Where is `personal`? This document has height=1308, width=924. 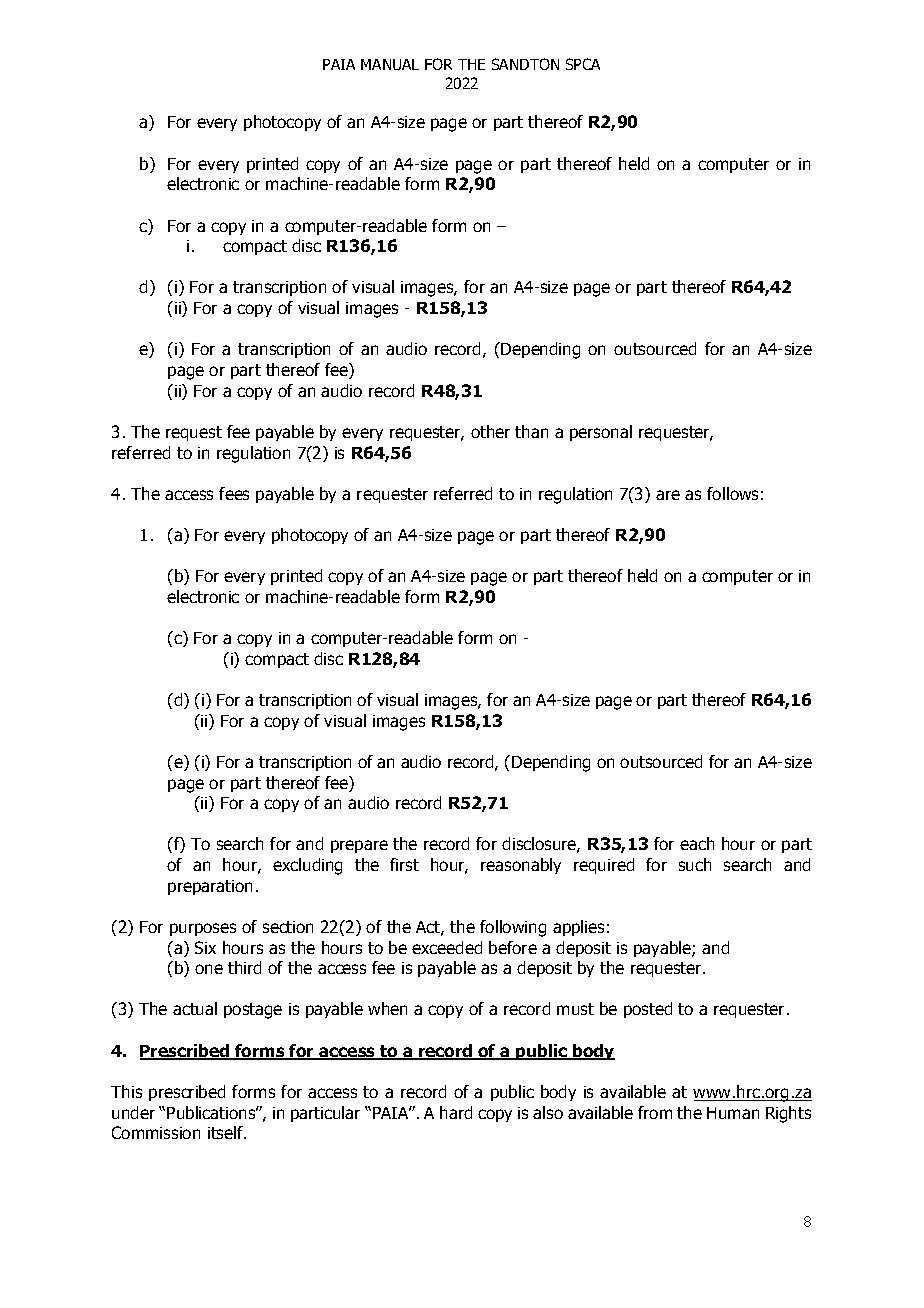 personal is located at coordinates (601, 433).
